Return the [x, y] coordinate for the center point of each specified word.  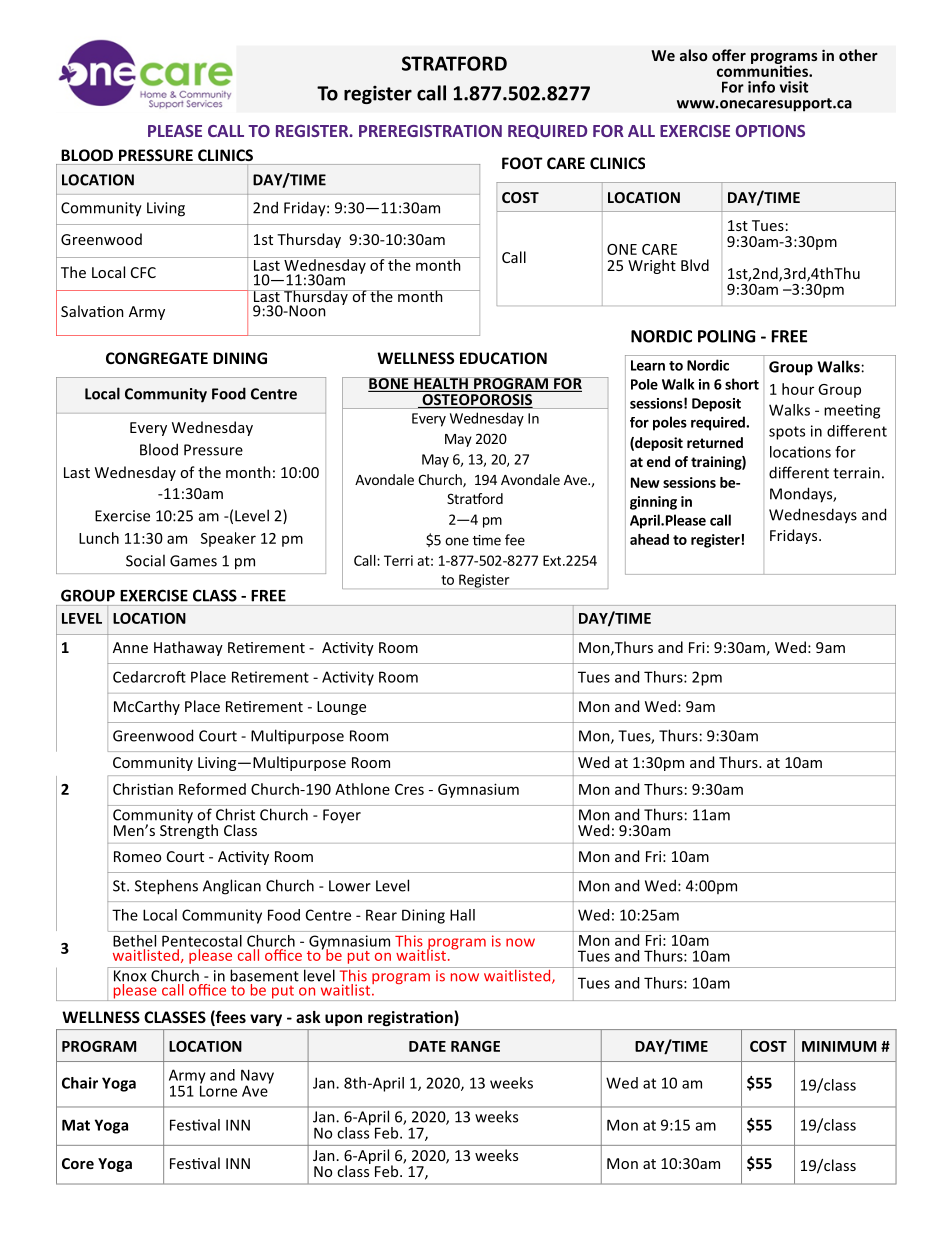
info [761, 87]
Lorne [218, 1090]
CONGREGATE [157, 358]
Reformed [212, 789]
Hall [462, 915]
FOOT [522, 163]
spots [787, 433]
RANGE [475, 1046]
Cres [409, 789]
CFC [143, 272]
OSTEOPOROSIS [477, 399]
